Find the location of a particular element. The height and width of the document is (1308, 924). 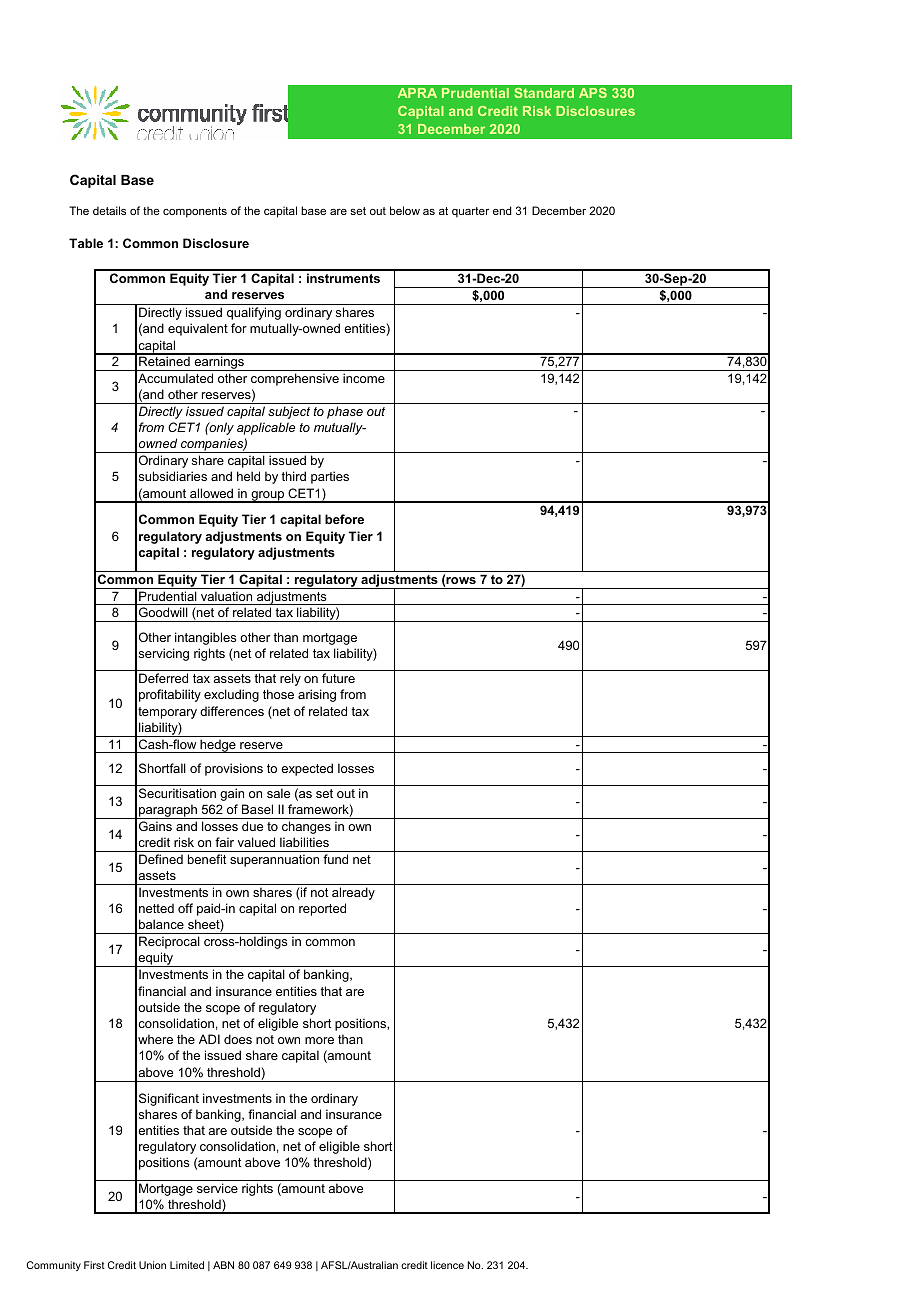

quarter is located at coordinates (470, 212).
